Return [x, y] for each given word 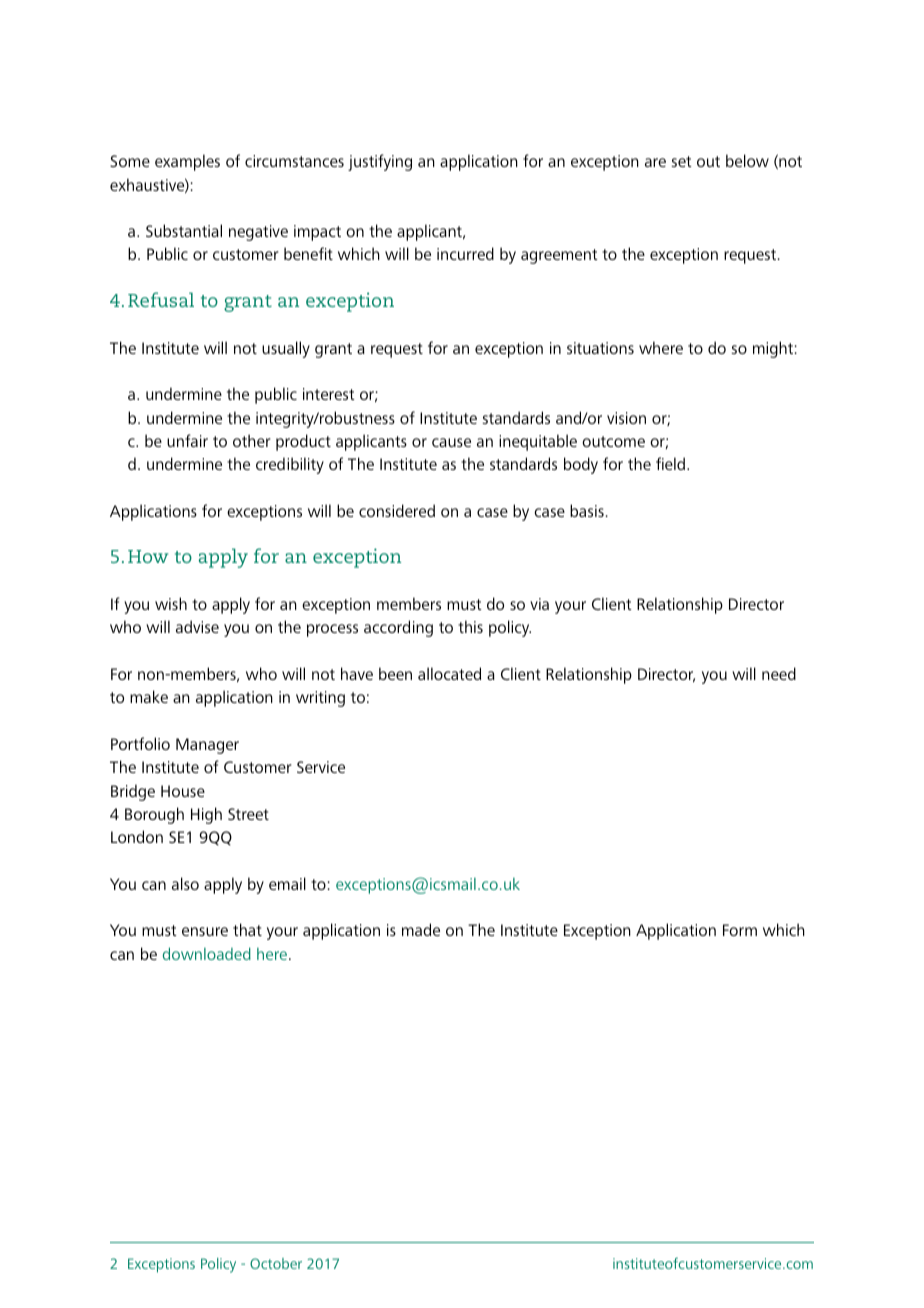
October [276, 1263]
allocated [449, 673]
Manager [207, 746]
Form [740, 930]
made [421, 929]
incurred [465, 253]
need [779, 673]
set [681, 161]
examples [187, 162]
